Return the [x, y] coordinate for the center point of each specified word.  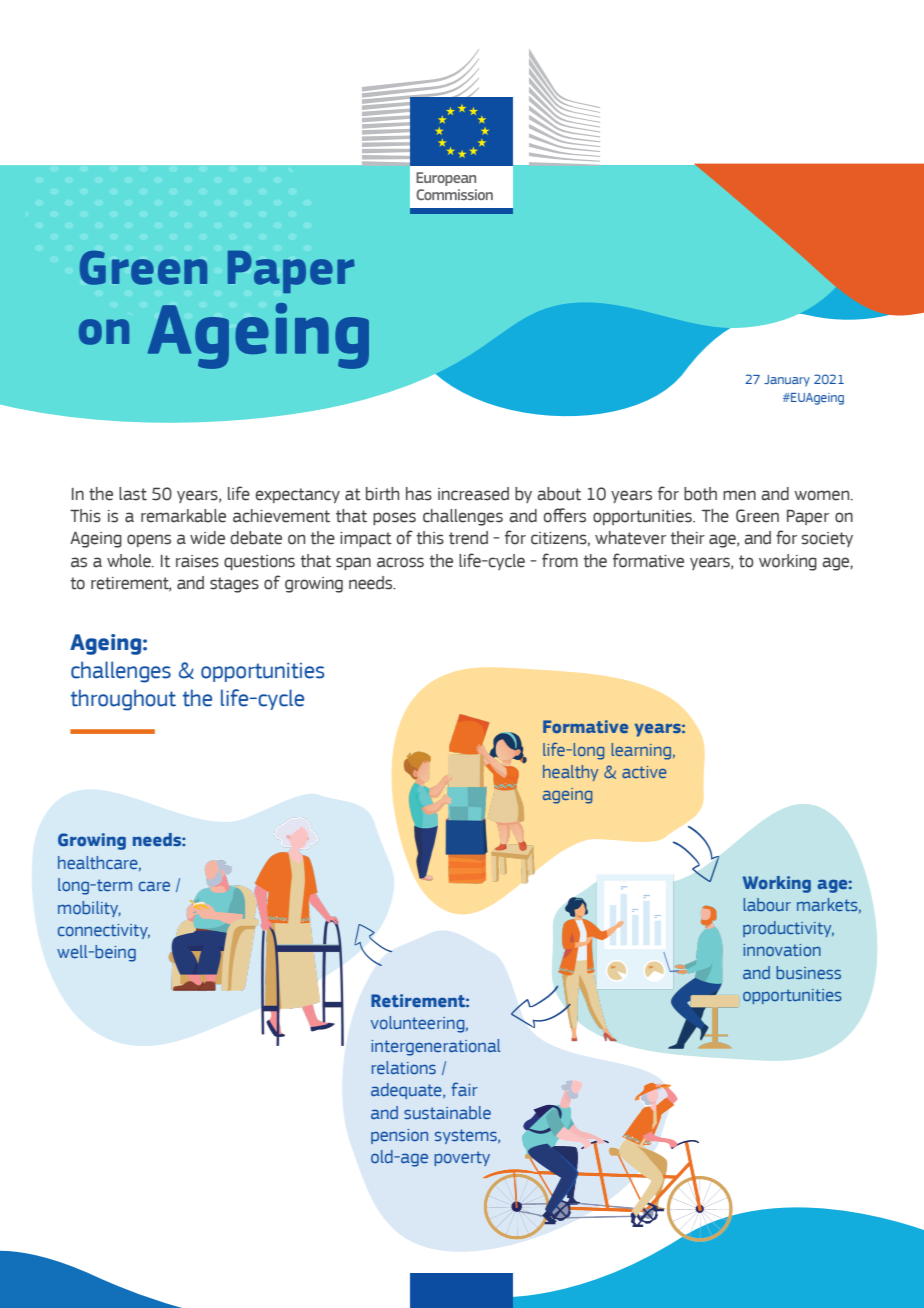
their [687, 538]
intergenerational [436, 1047]
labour [767, 904]
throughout [123, 700]
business [808, 972]
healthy [570, 773]
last [133, 494]
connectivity [104, 931]
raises [197, 561]
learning [642, 751]
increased [473, 494]
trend [468, 538]
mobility [89, 909]
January [787, 381]
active [644, 772]
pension [399, 1136]
